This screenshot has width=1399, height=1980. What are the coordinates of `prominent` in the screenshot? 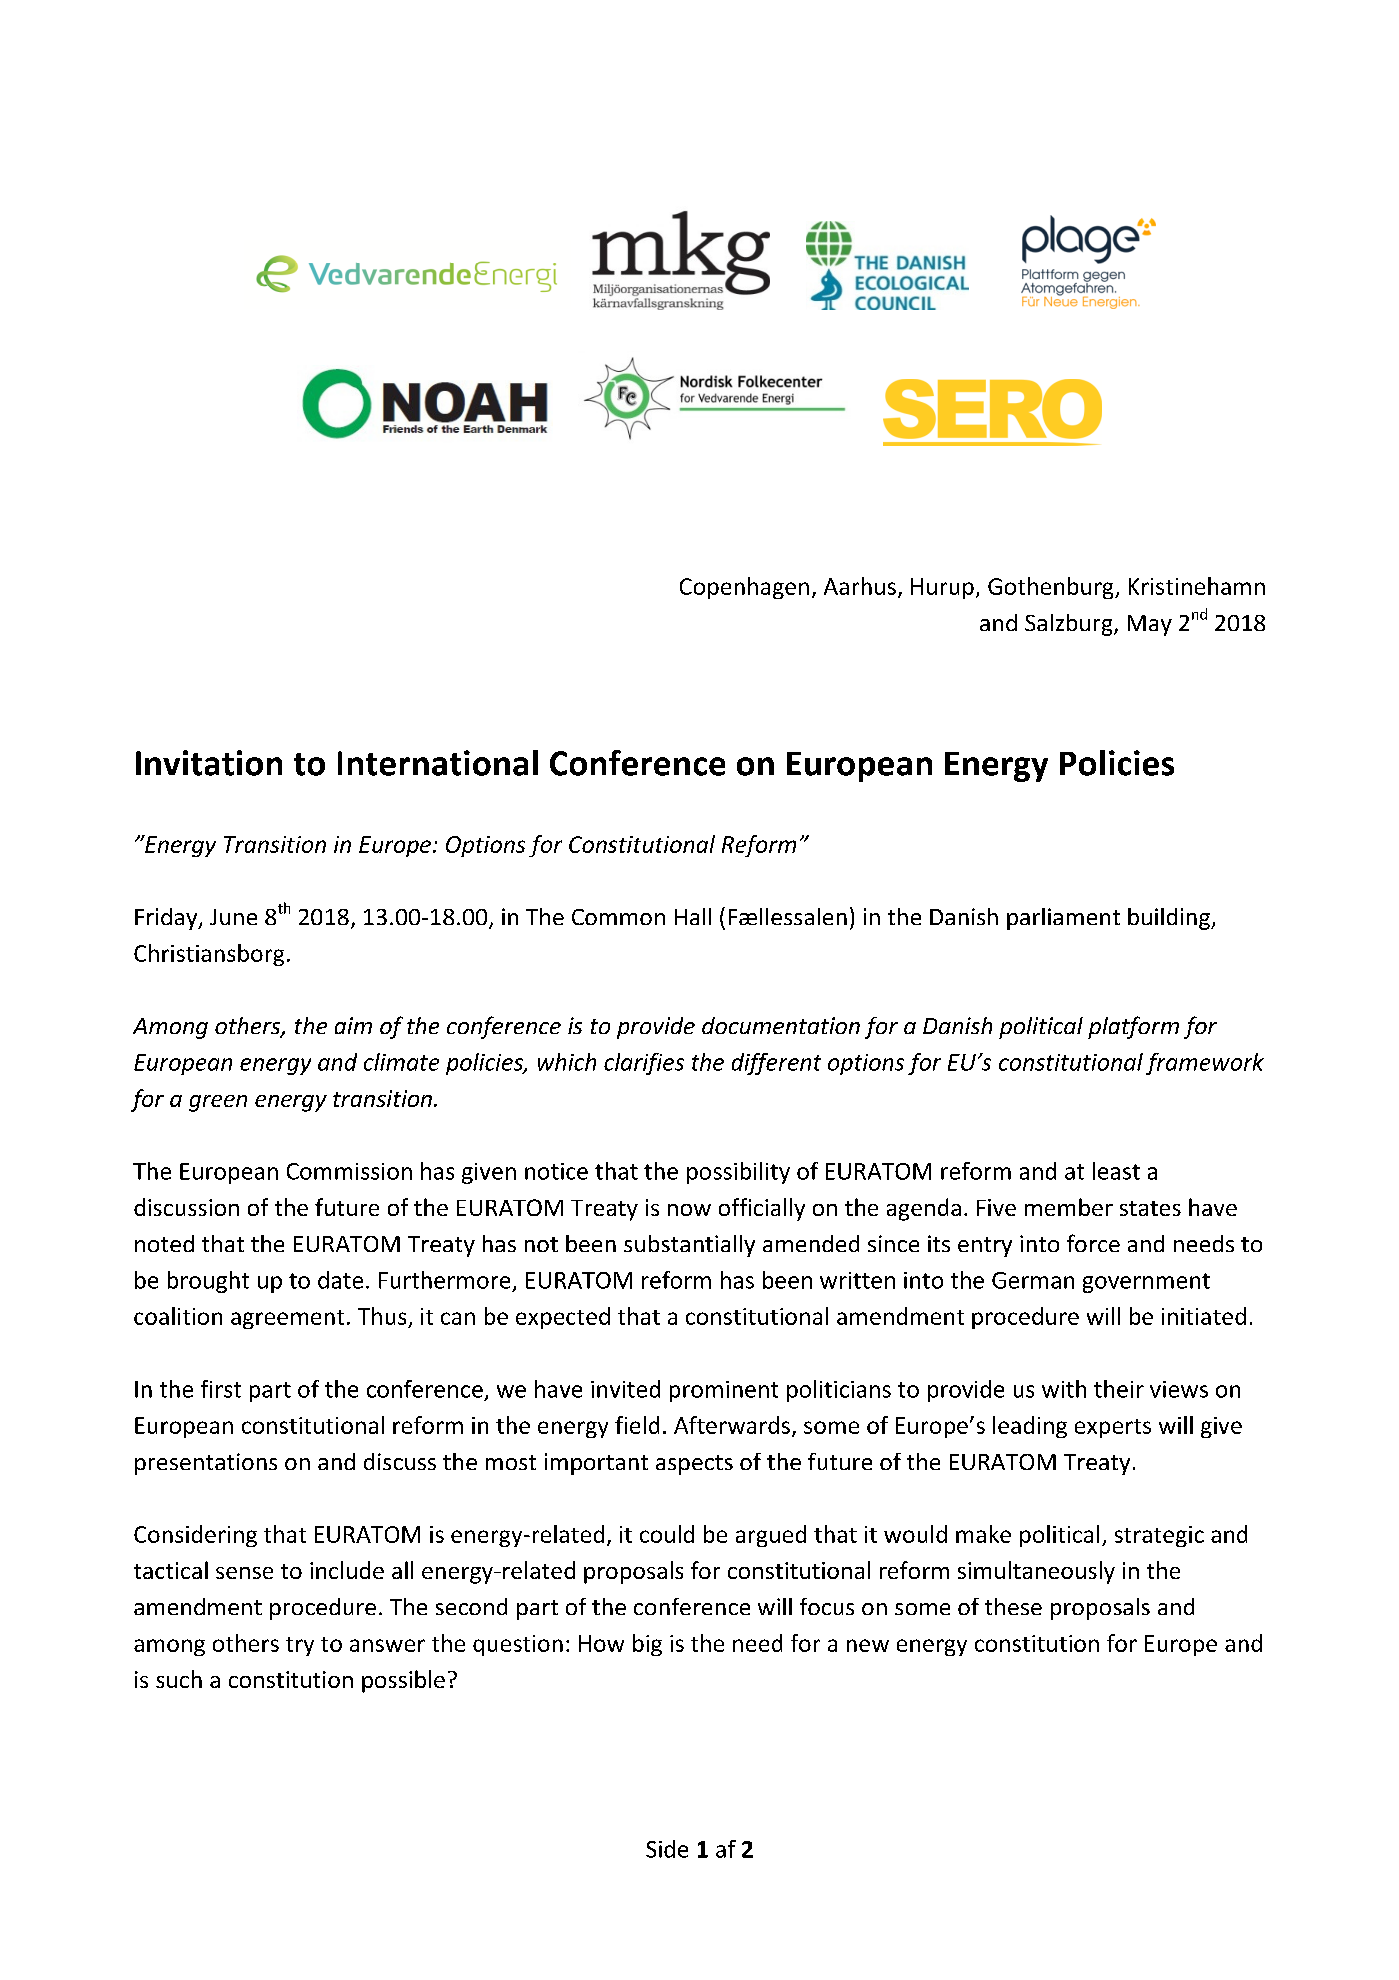 It's located at (724, 1391).
